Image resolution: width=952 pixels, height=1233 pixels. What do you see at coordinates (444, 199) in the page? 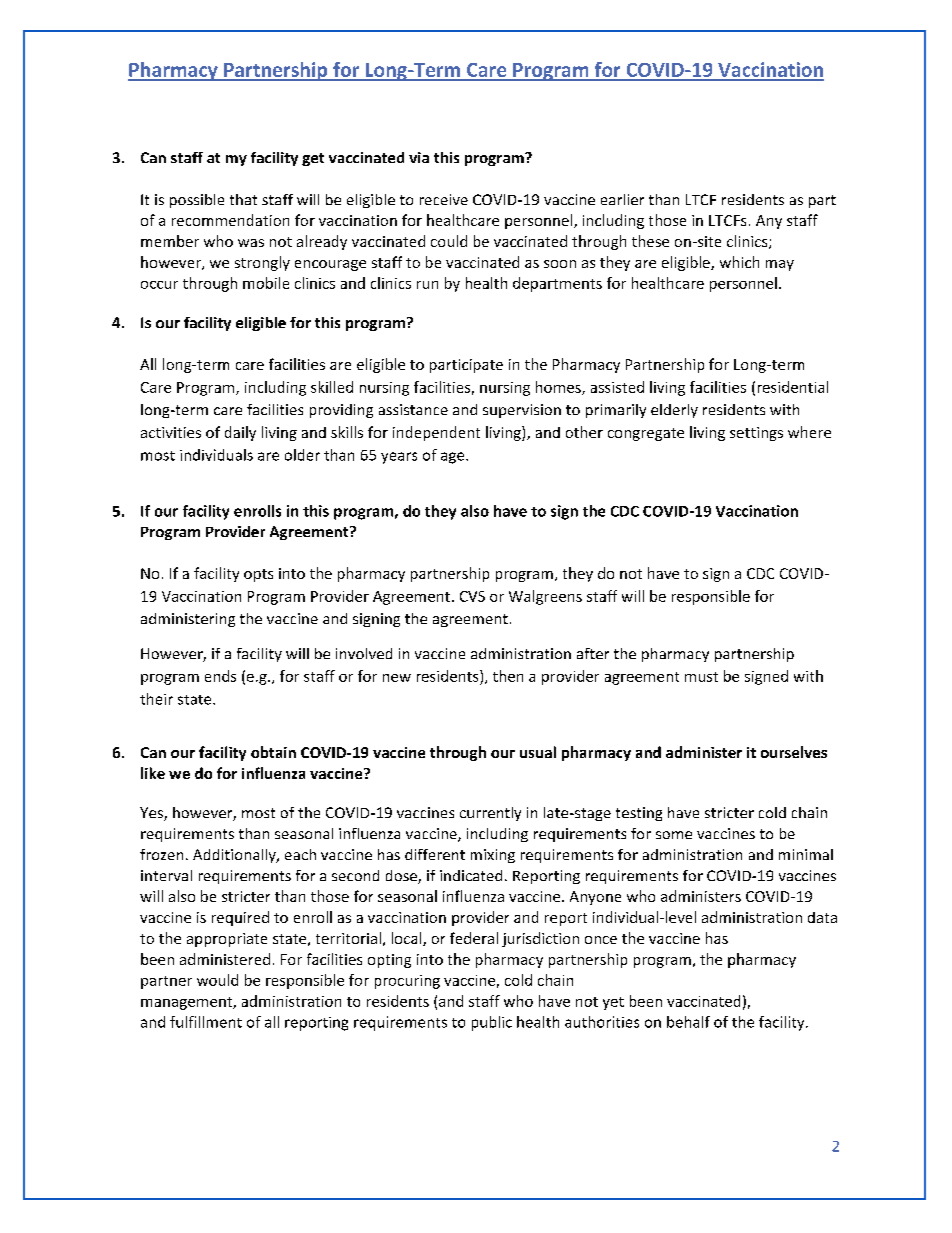
I see `receive` at bounding box center [444, 199].
